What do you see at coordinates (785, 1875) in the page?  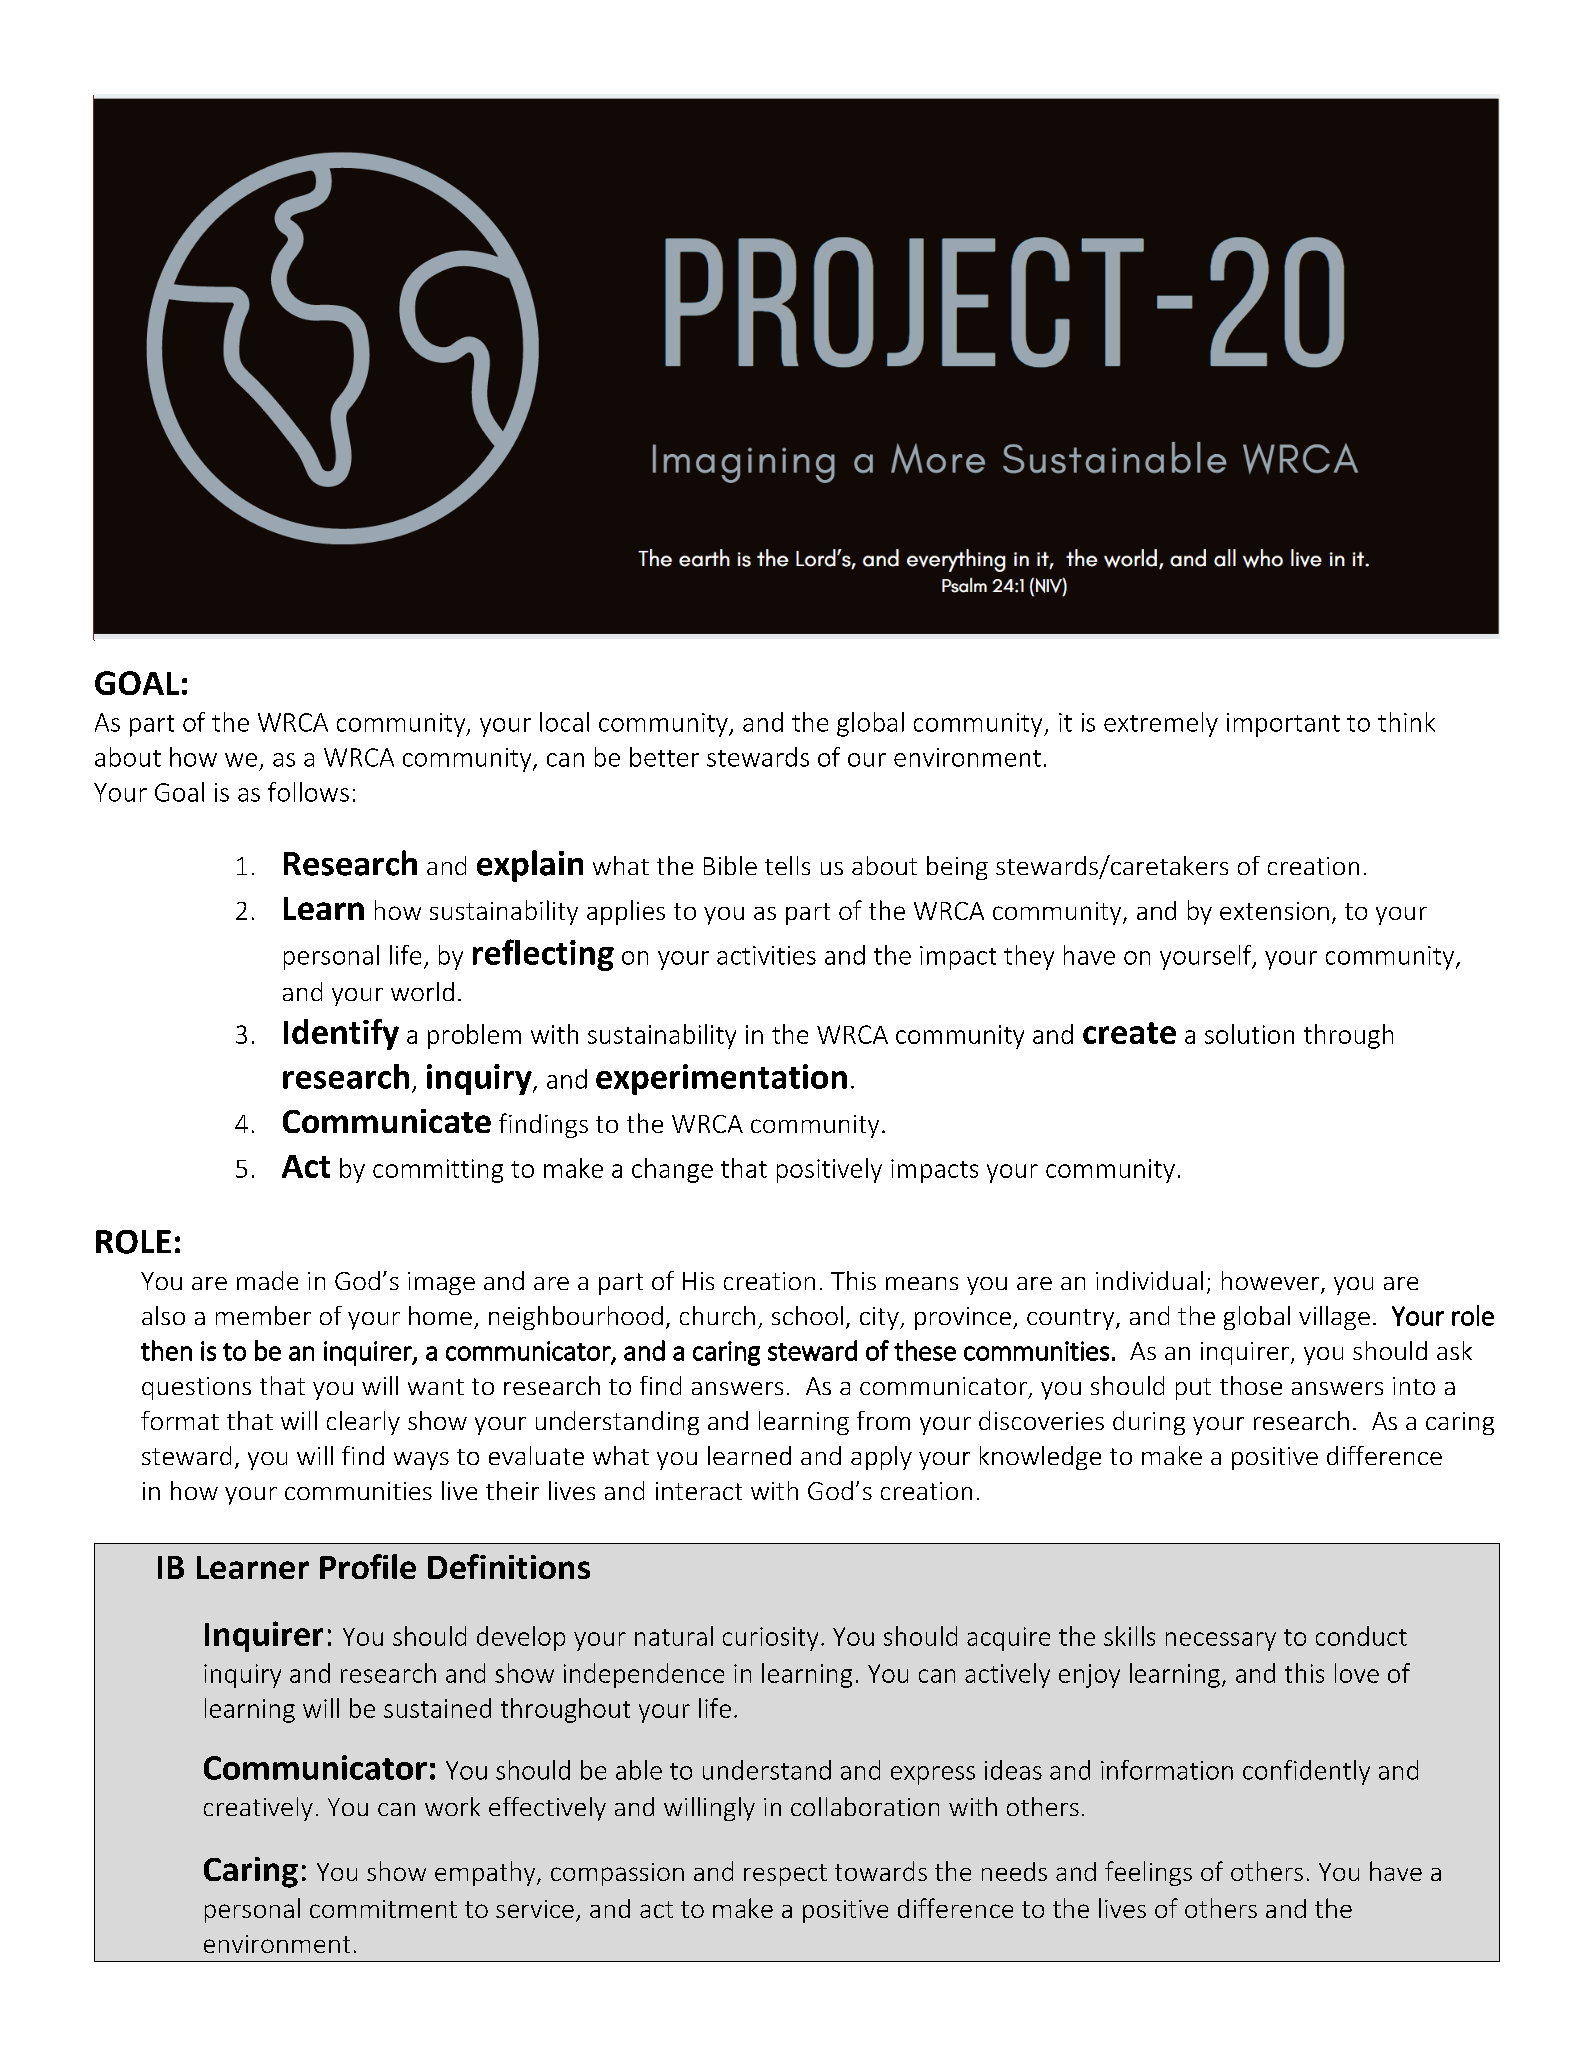 I see `respect` at bounding box center [785, 1875].
